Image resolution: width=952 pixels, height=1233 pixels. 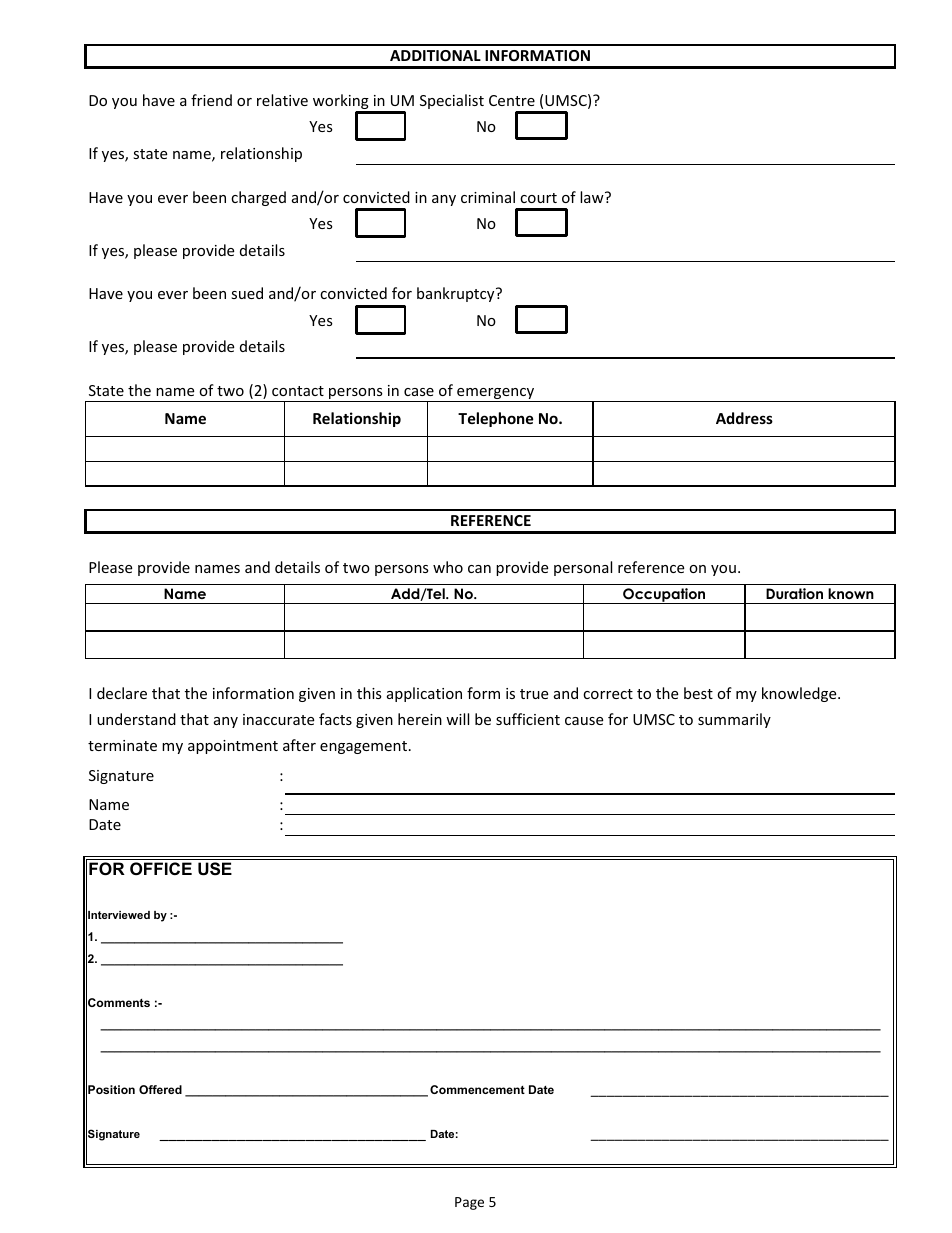 What do you see at coordinates (479, 569) in the image?
I see `can` at bounding box center [479, 569].
